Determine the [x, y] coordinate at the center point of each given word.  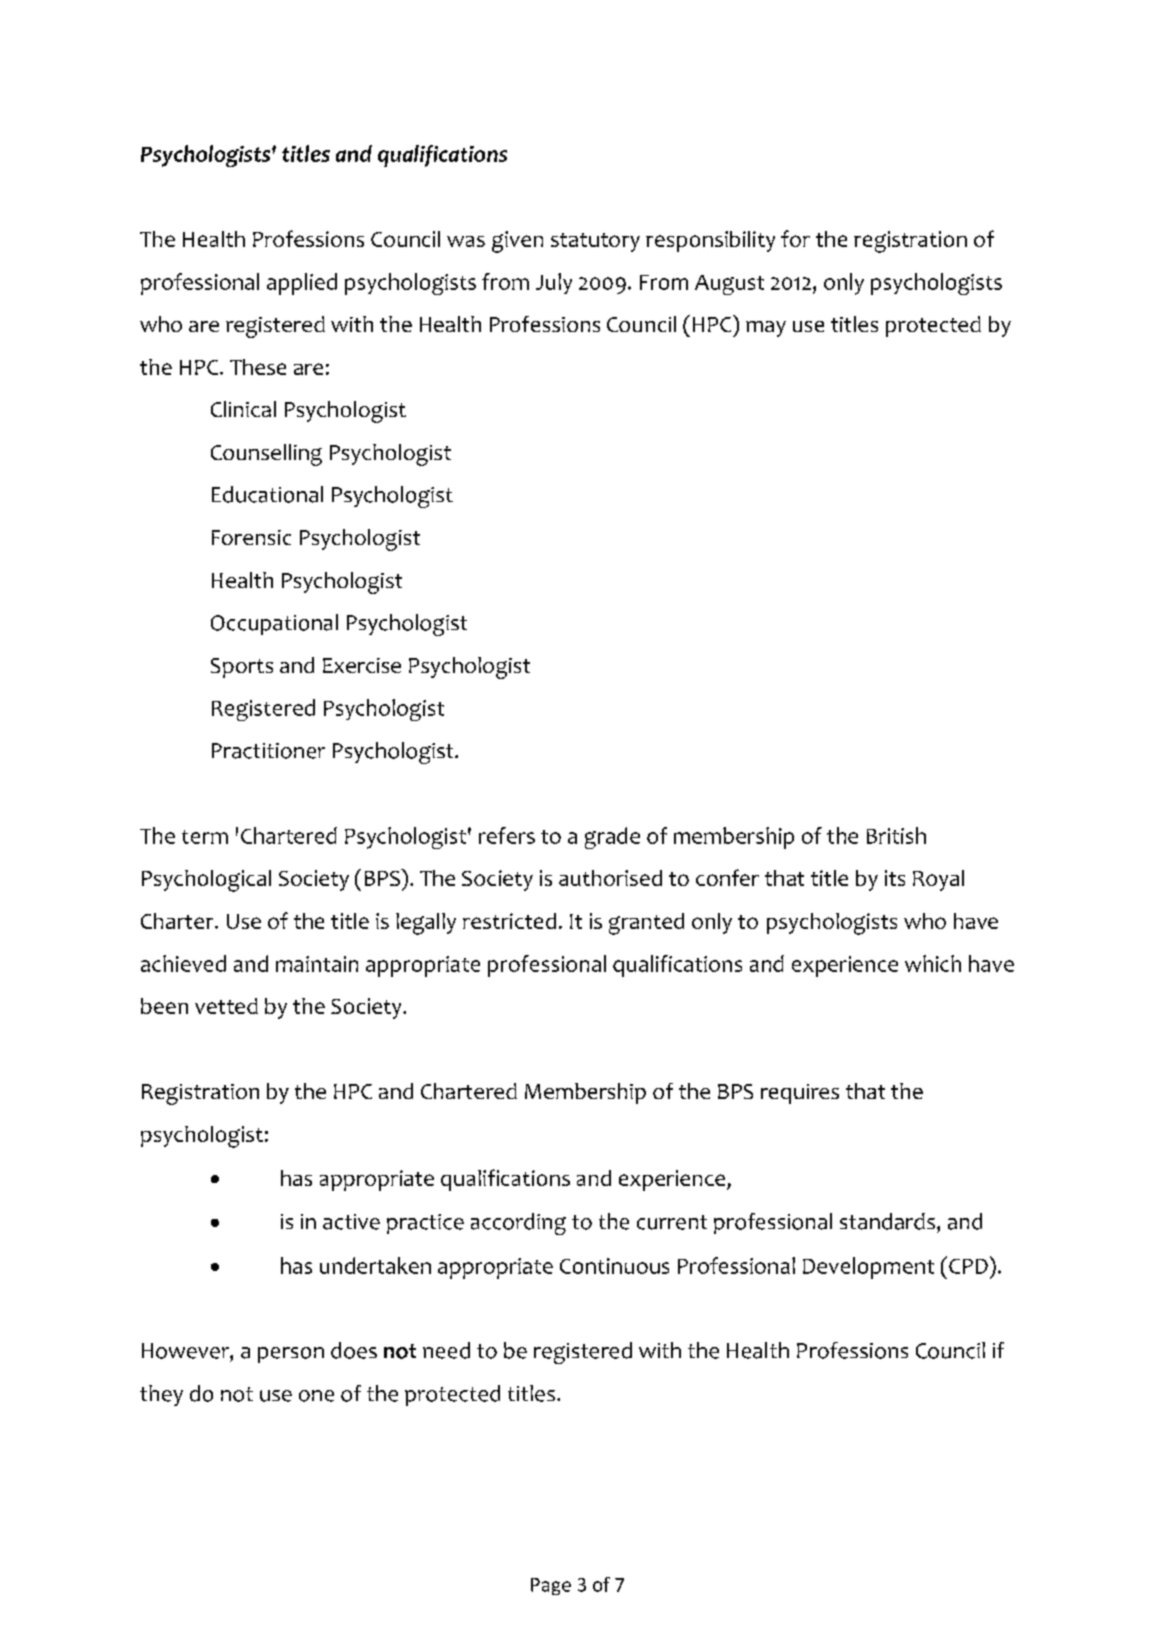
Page [551, 1586]
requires [800, 1094]
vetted [226, 1006]
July [554, 283]
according [518, 1224]
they [161, 1395]
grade [612, 838]
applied [302, 284]
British [896, 835]
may [766, 329]
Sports [242, 668]
